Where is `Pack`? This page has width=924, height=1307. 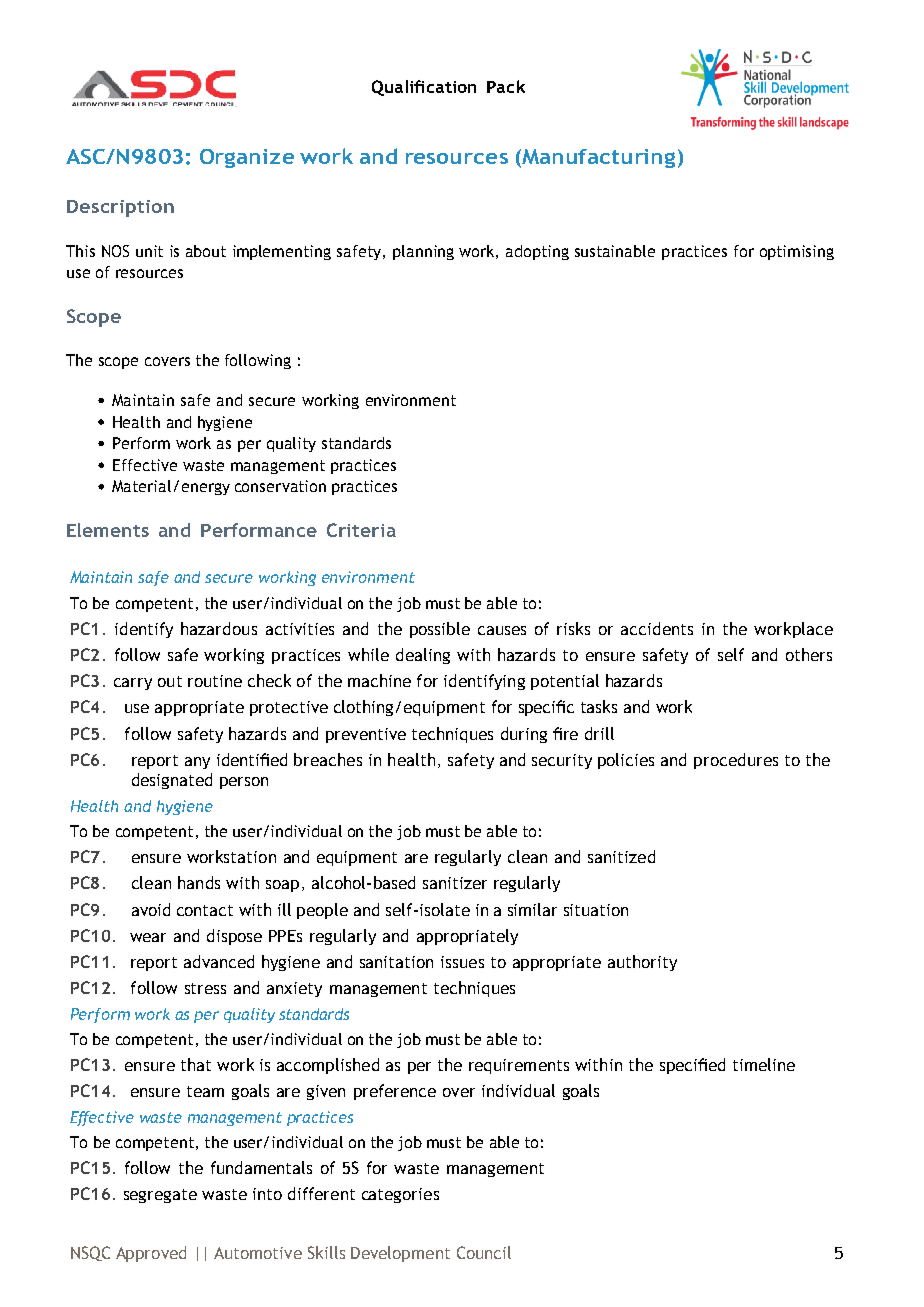
Pack is located at coordinates (506, 86).
